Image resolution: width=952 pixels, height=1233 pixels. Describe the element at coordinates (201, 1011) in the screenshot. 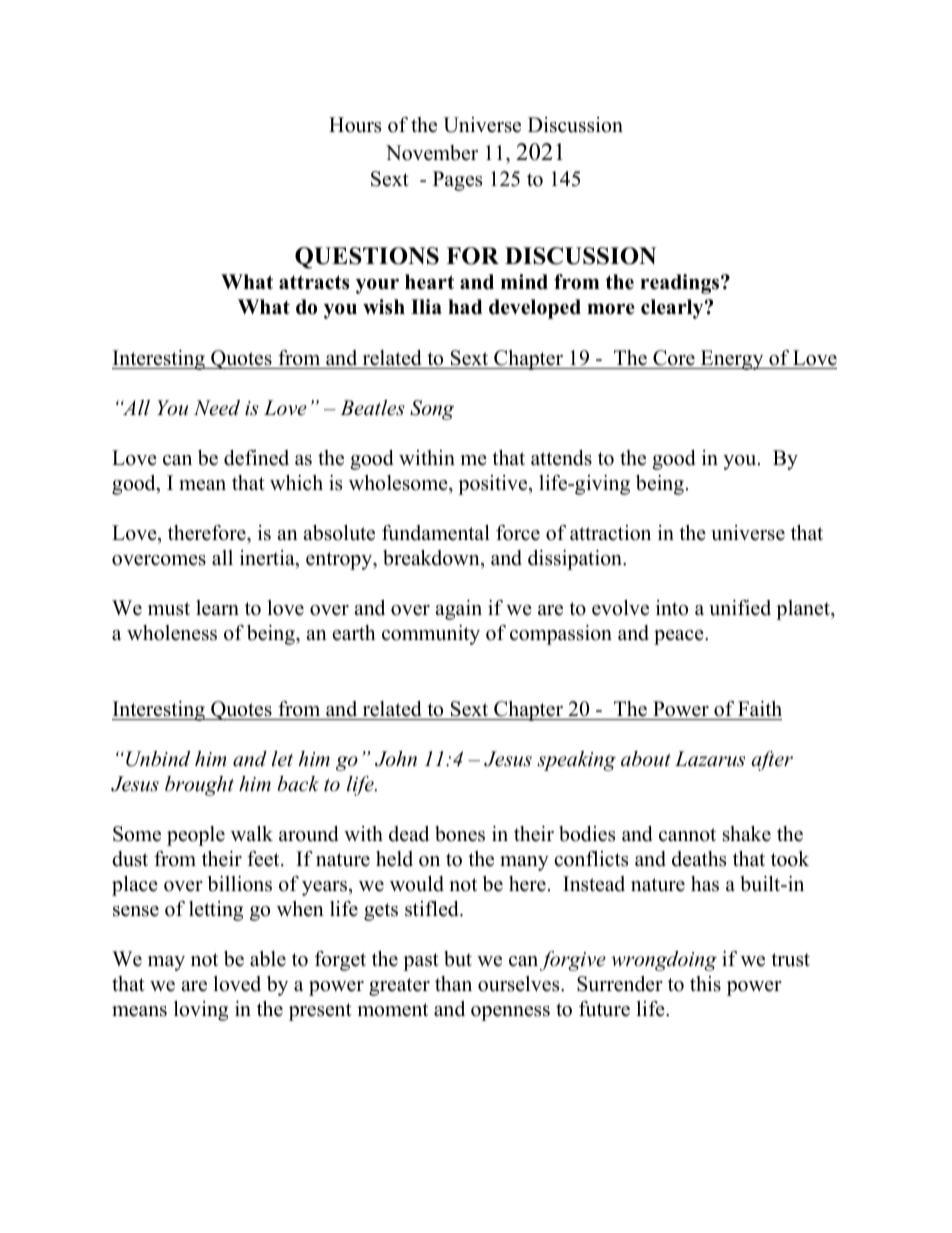

I see `loving` at that location.
